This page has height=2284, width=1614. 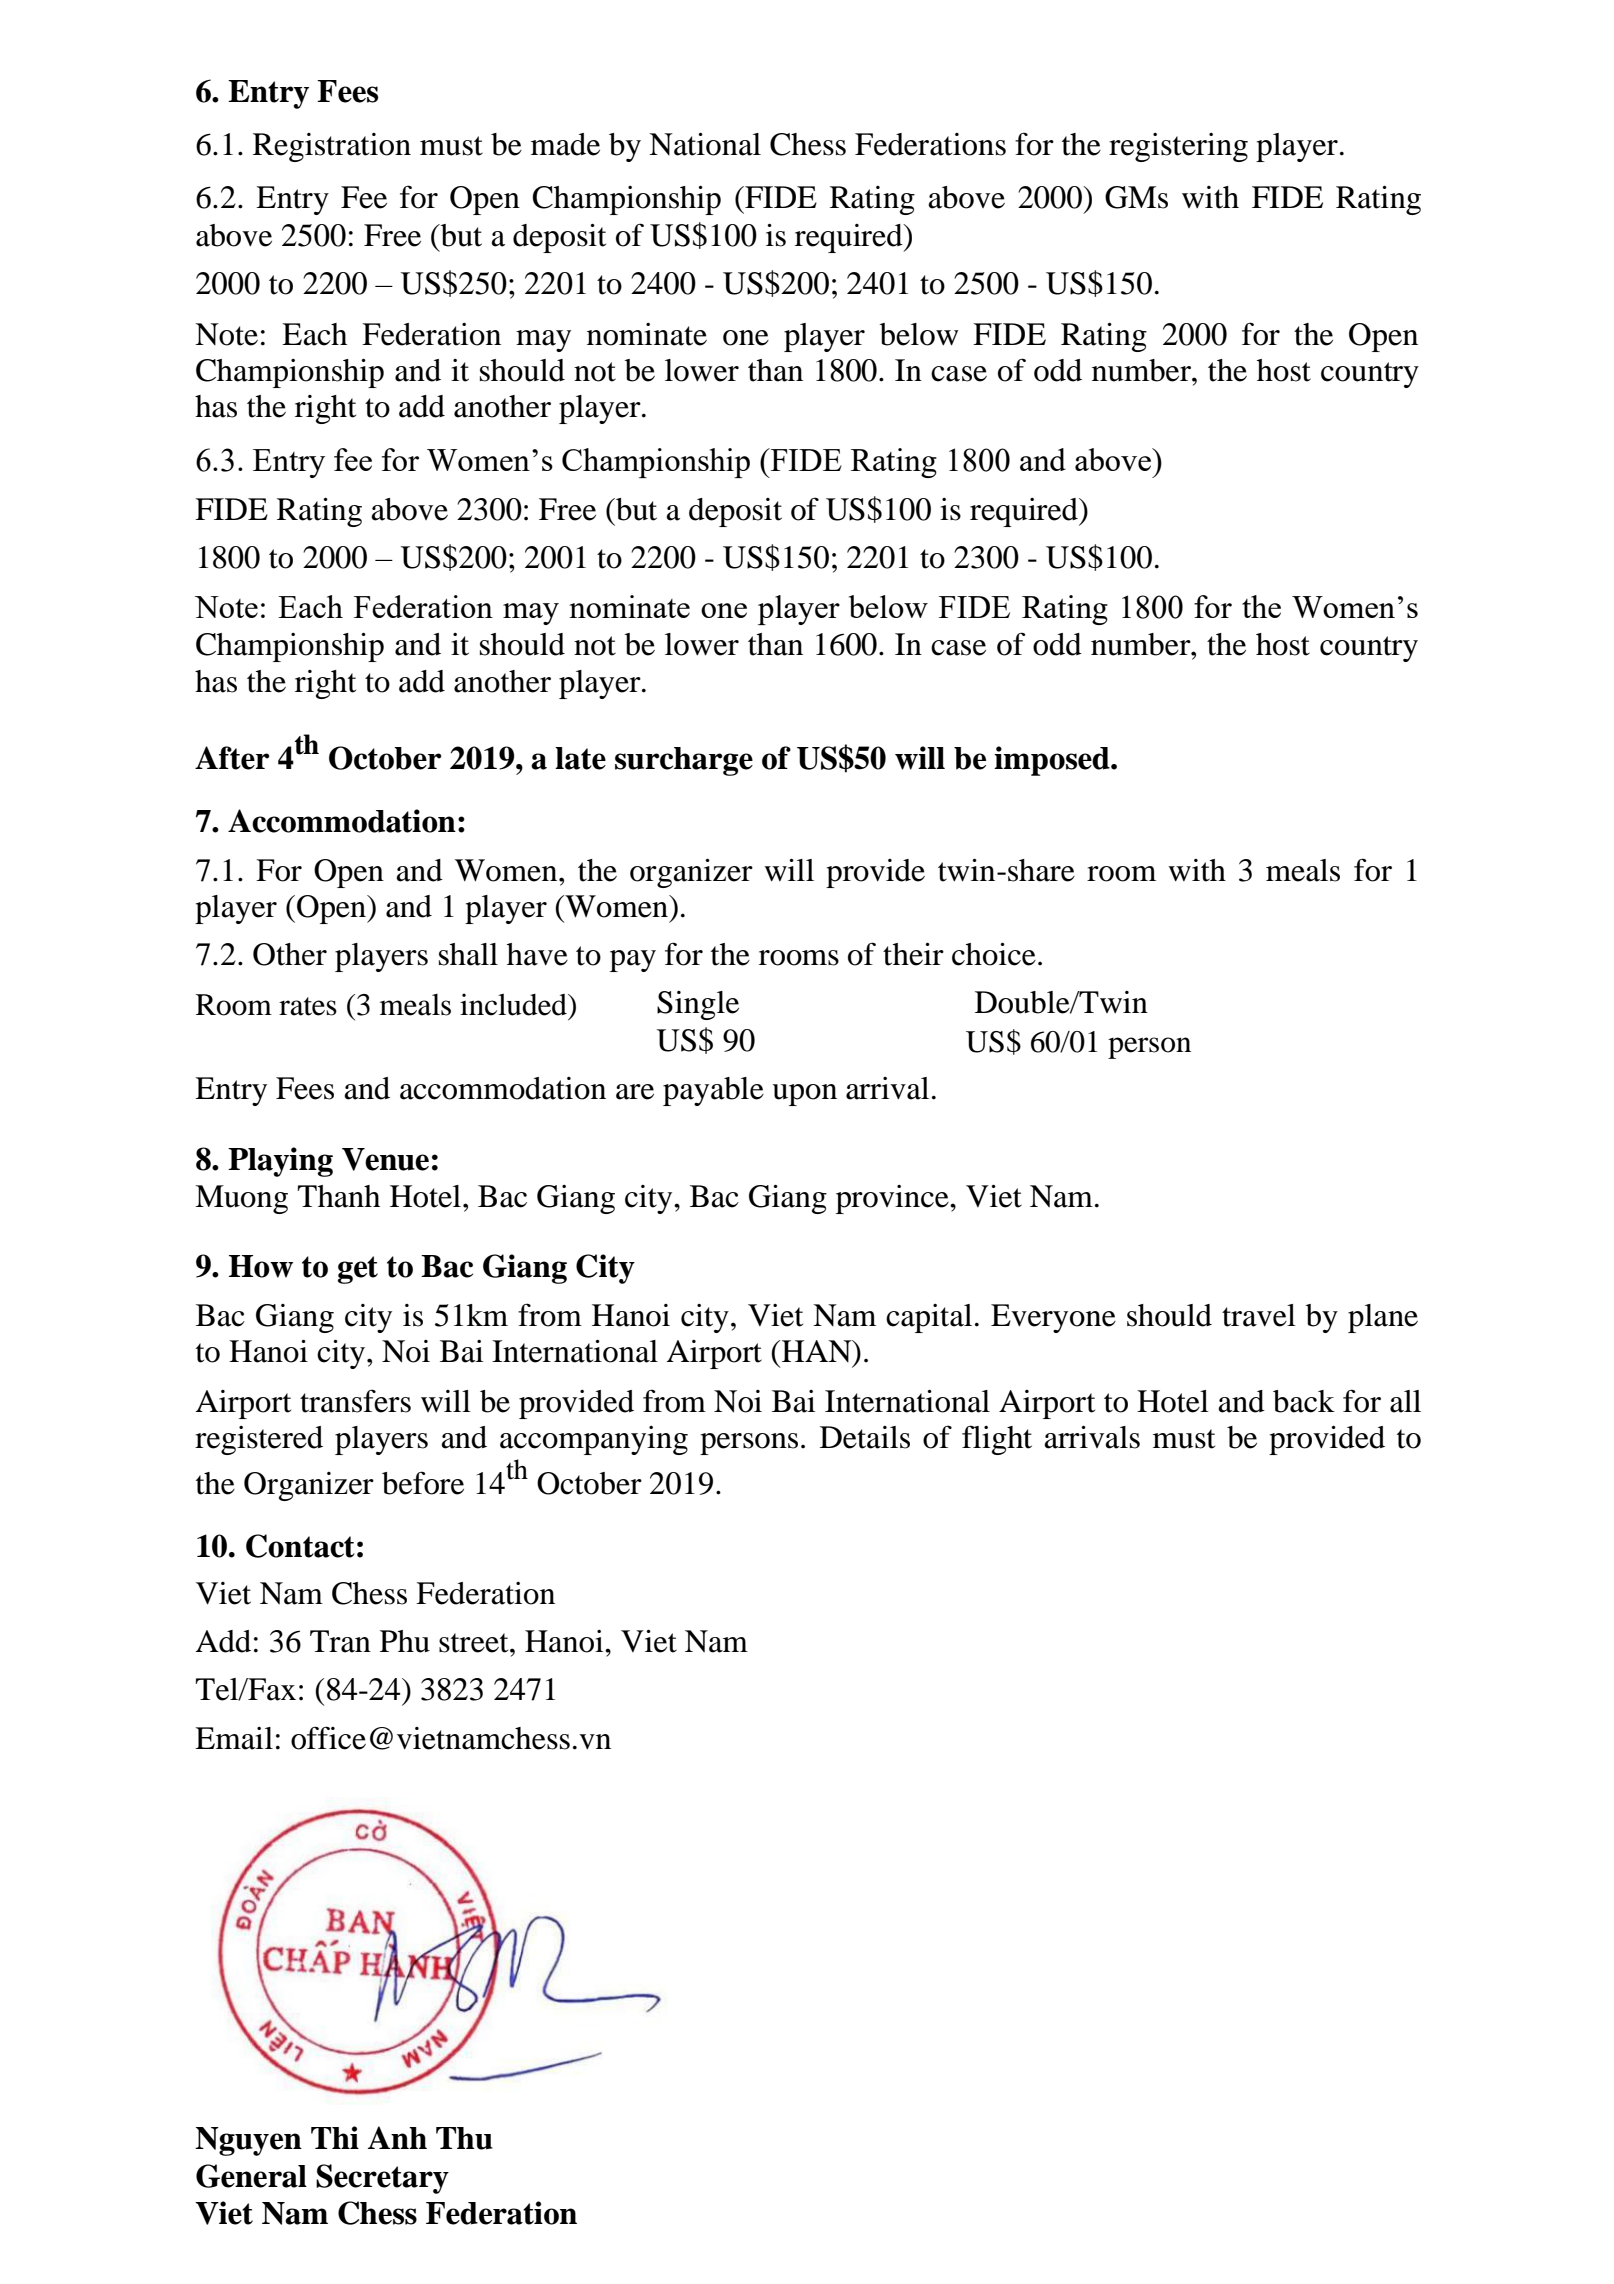 I want to click on Thu, so click(x=464, y=2138).
